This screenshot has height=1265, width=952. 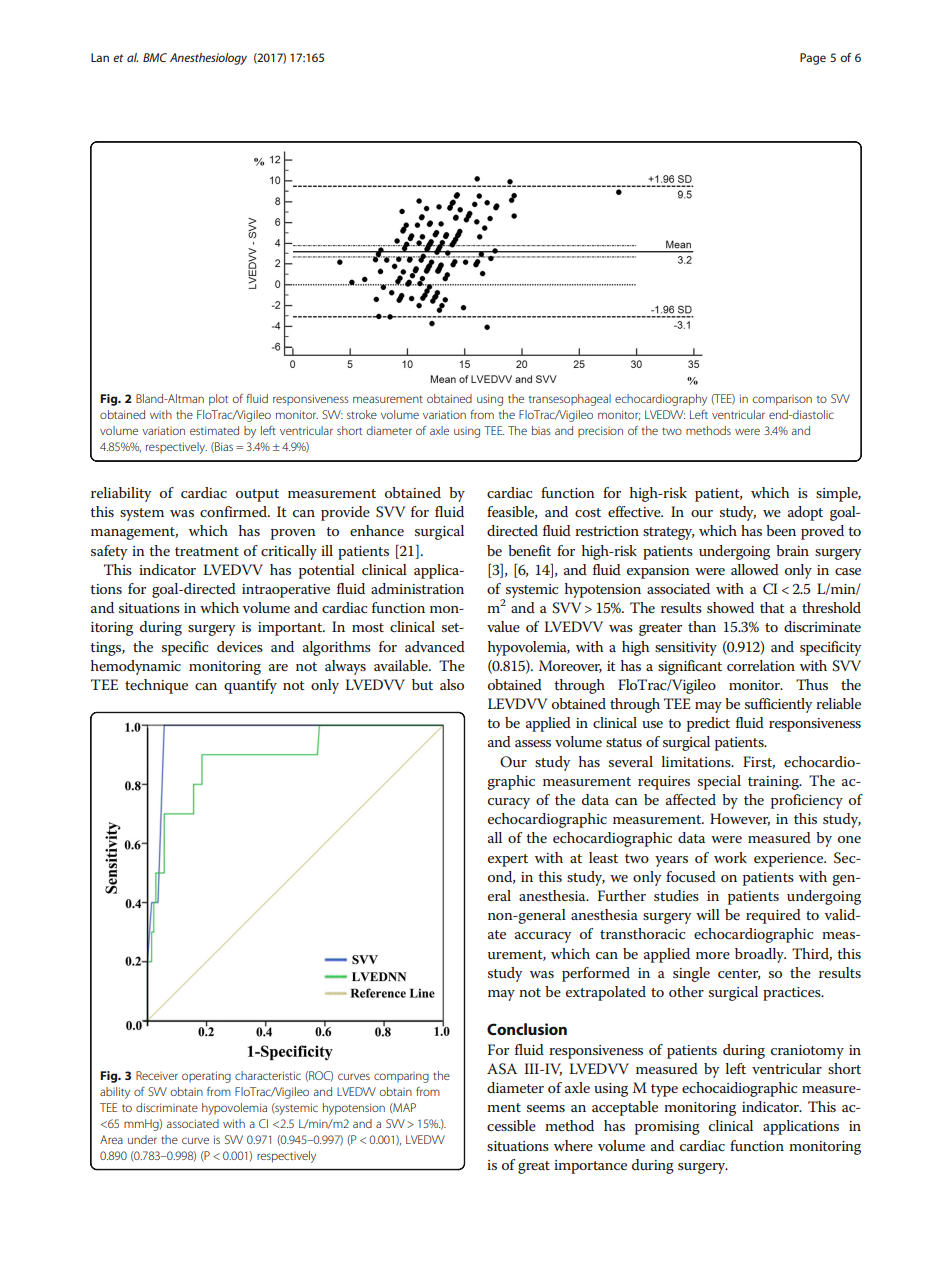 I want to click on training, so click(x=774, y=783).
